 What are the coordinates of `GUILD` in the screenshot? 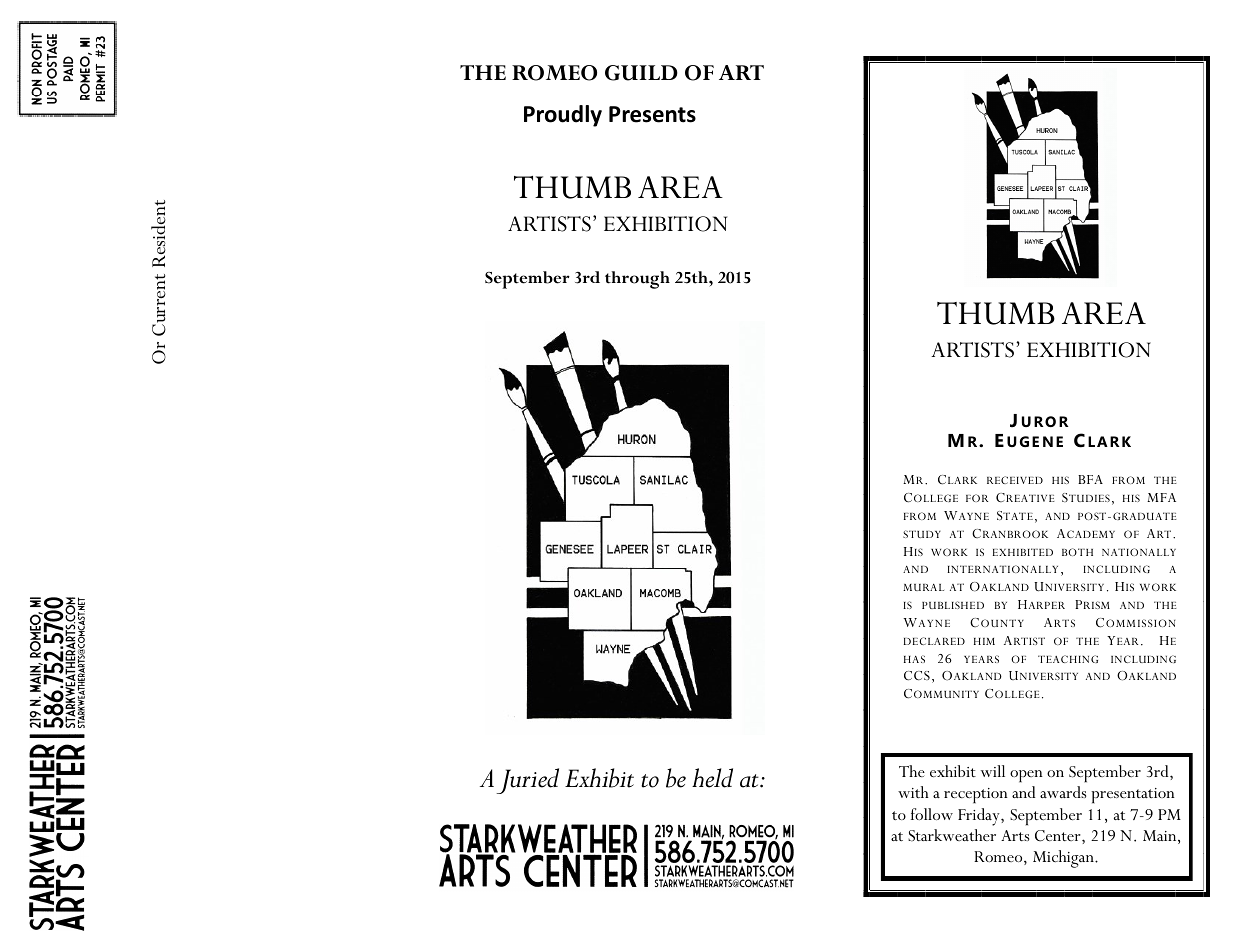 It's located at (641, 73).
